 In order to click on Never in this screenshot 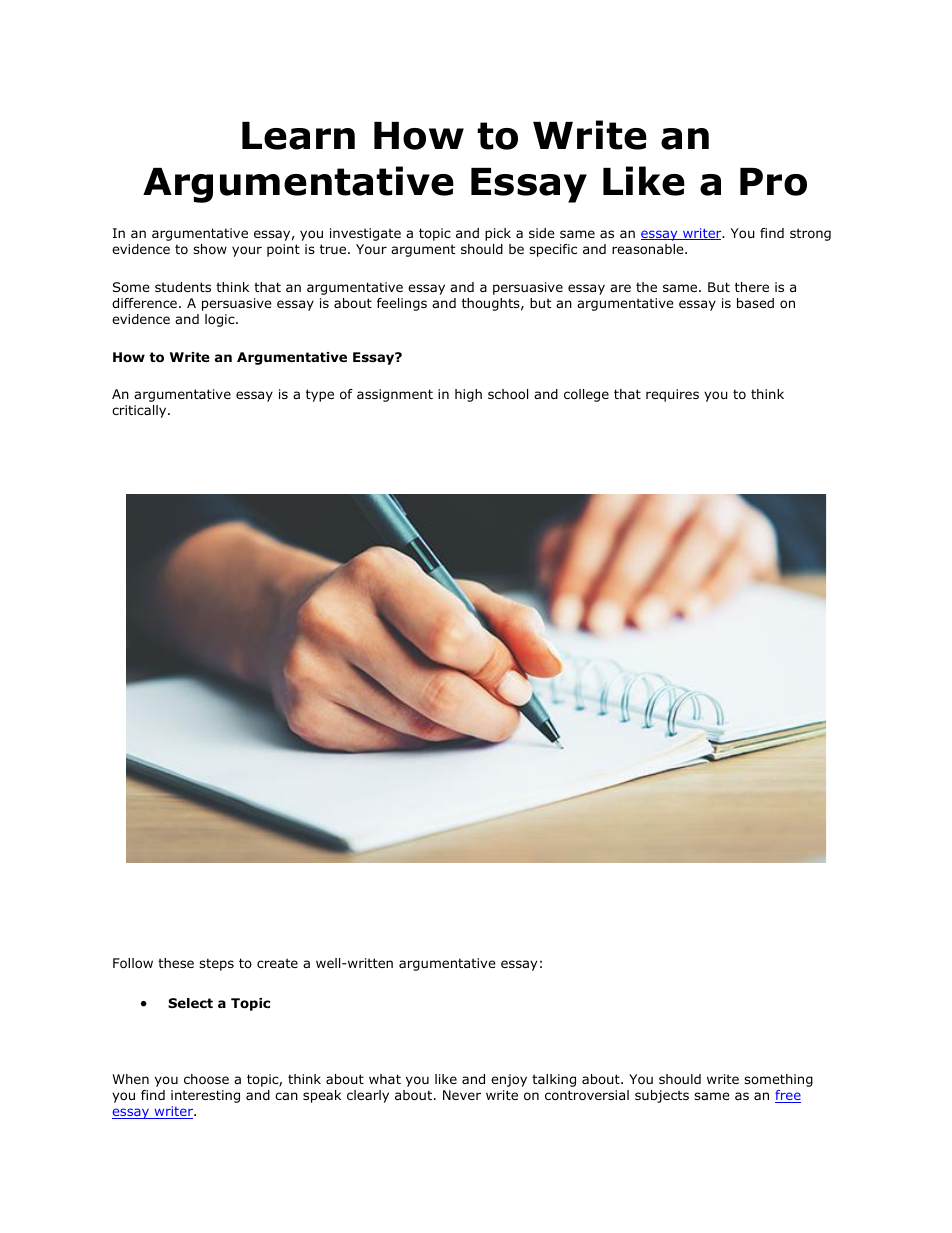, I will do `click(462, 1095)`.
